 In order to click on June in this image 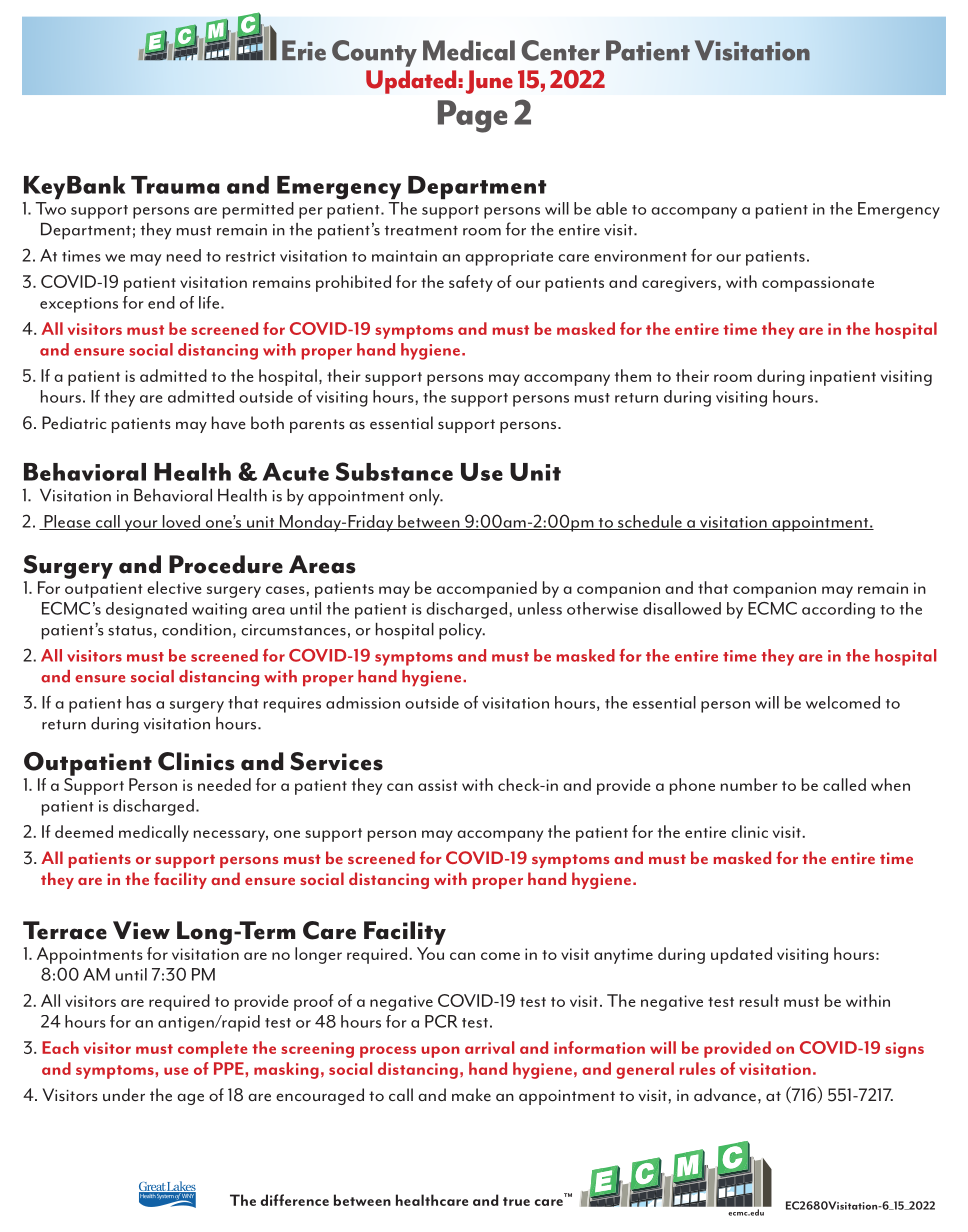, I will do `click(489, 82)`.
